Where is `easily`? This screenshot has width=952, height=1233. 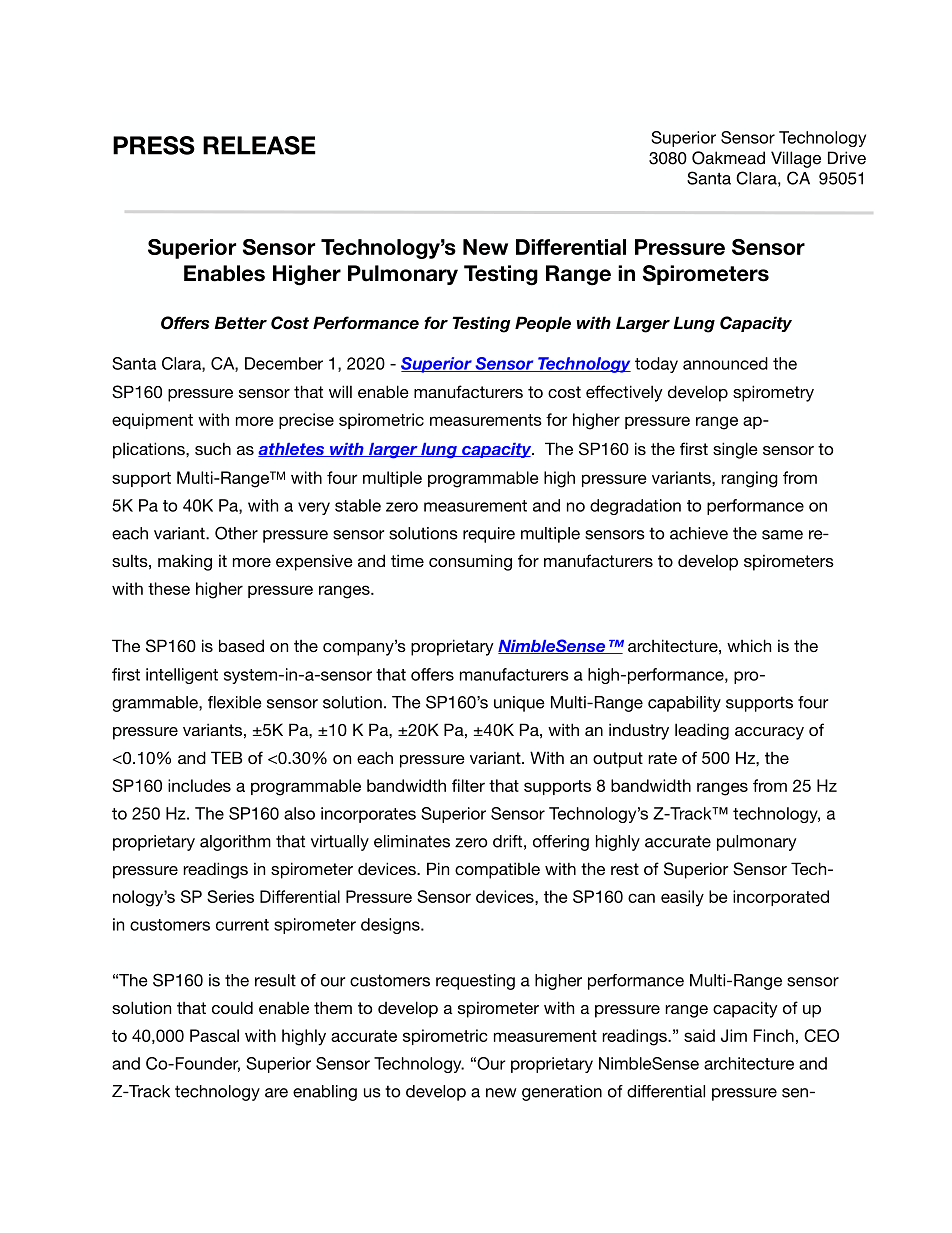 easily is located at coordinates (682, 898).
